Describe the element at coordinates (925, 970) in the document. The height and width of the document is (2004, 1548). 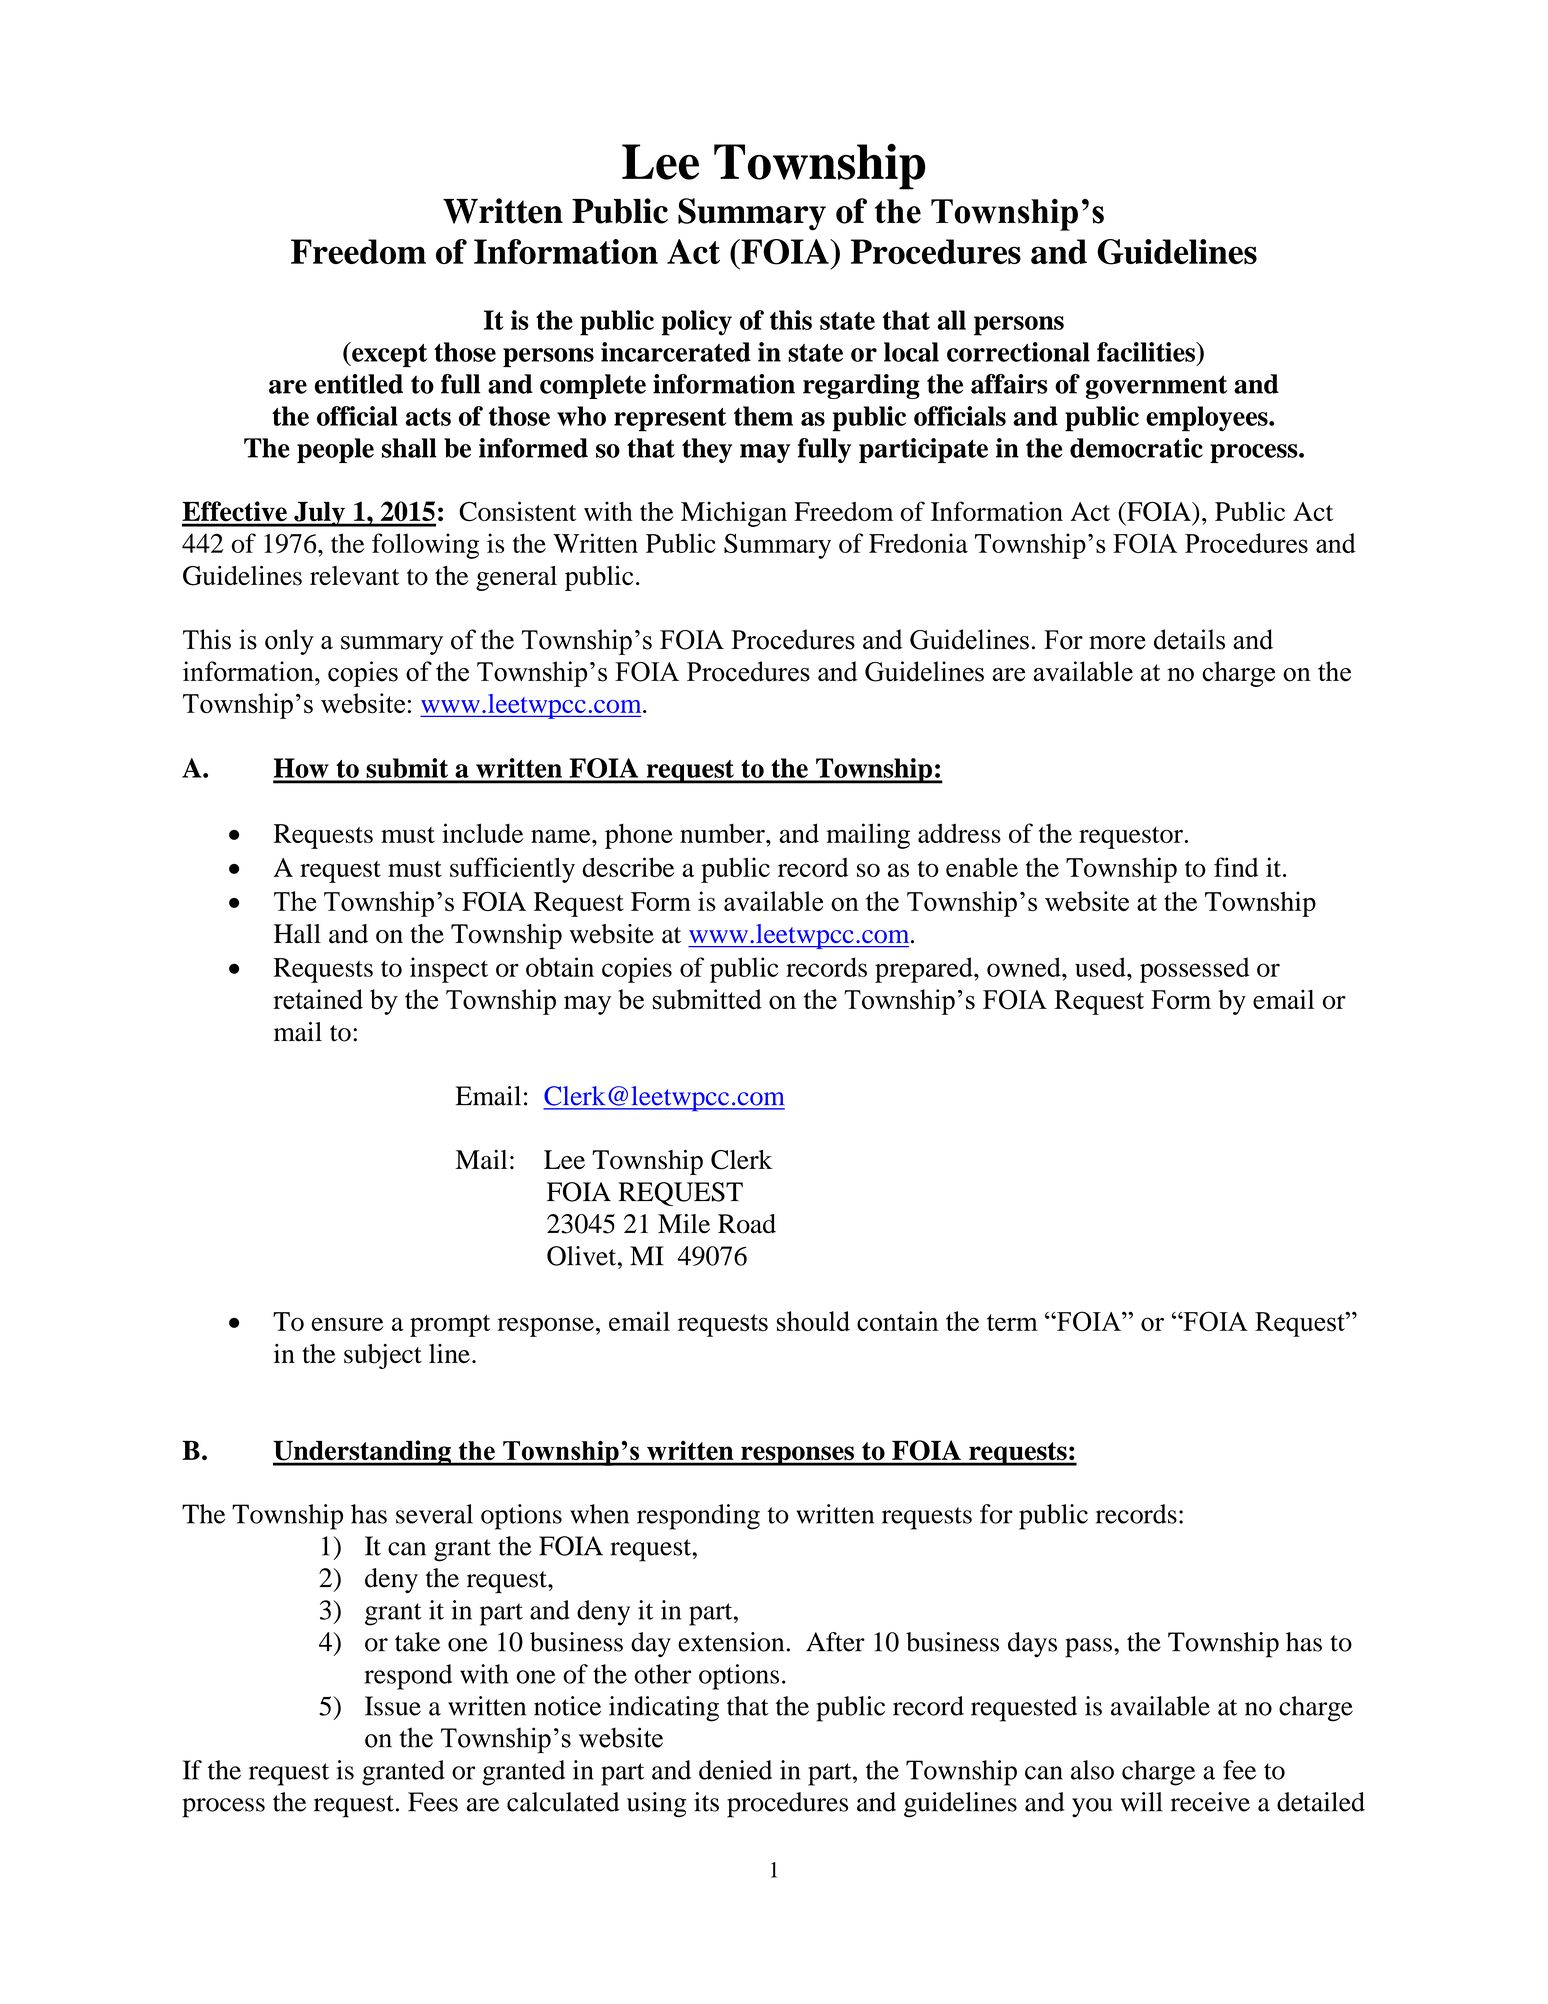
I see `prepared` at that location.
